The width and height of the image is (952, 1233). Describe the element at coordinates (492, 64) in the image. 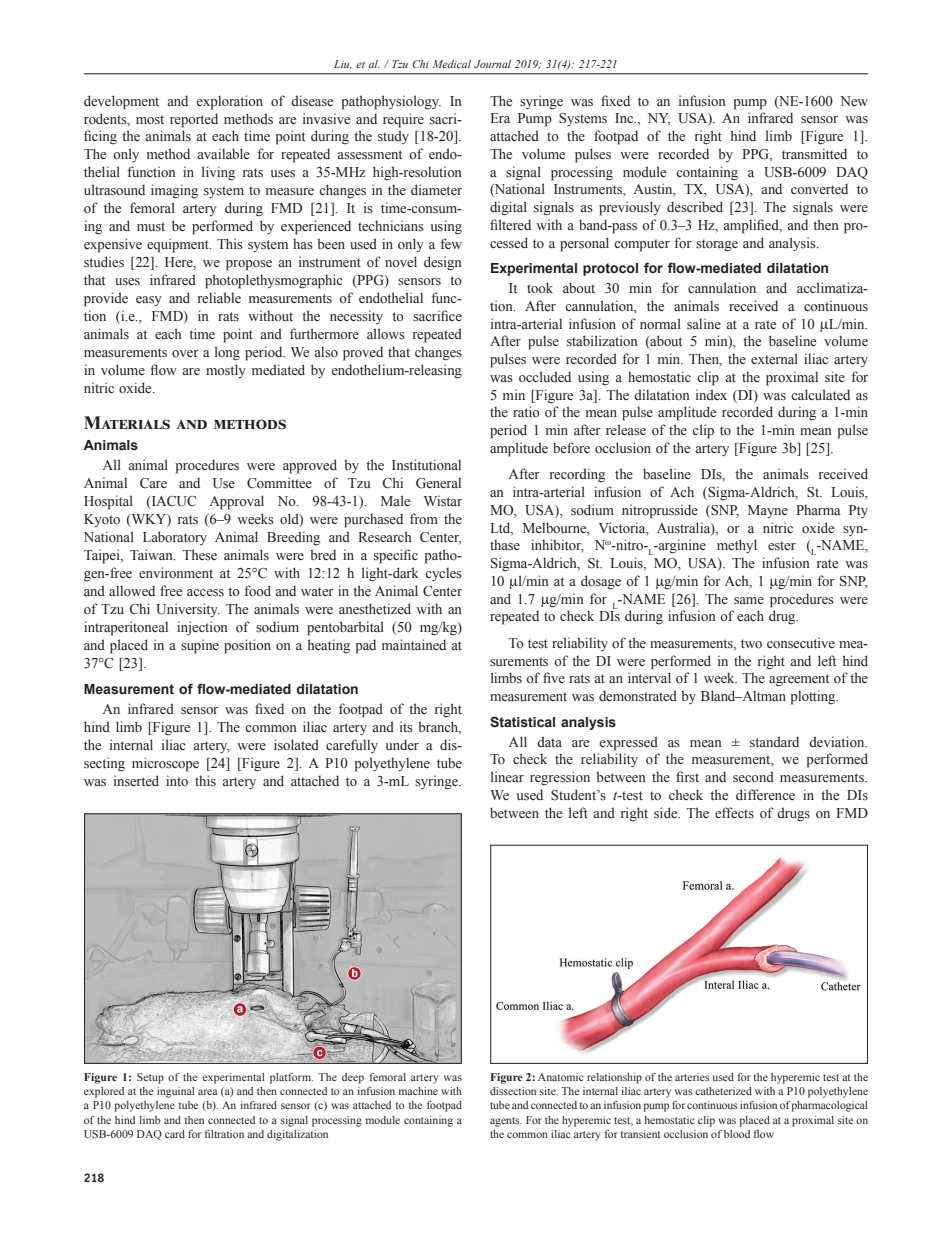

I see `Journal` at that location.
